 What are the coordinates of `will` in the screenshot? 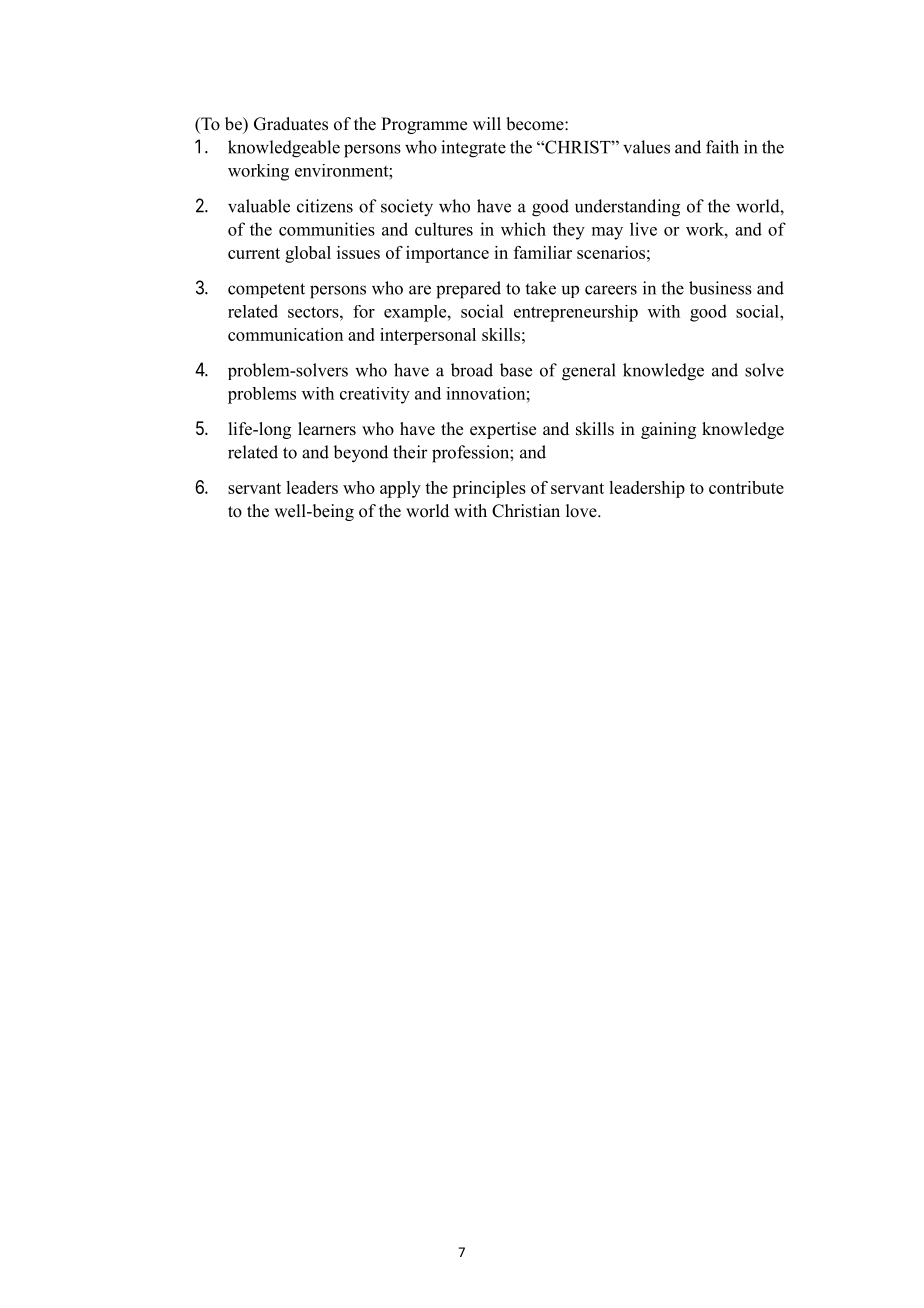 It's located at (487, 123).
